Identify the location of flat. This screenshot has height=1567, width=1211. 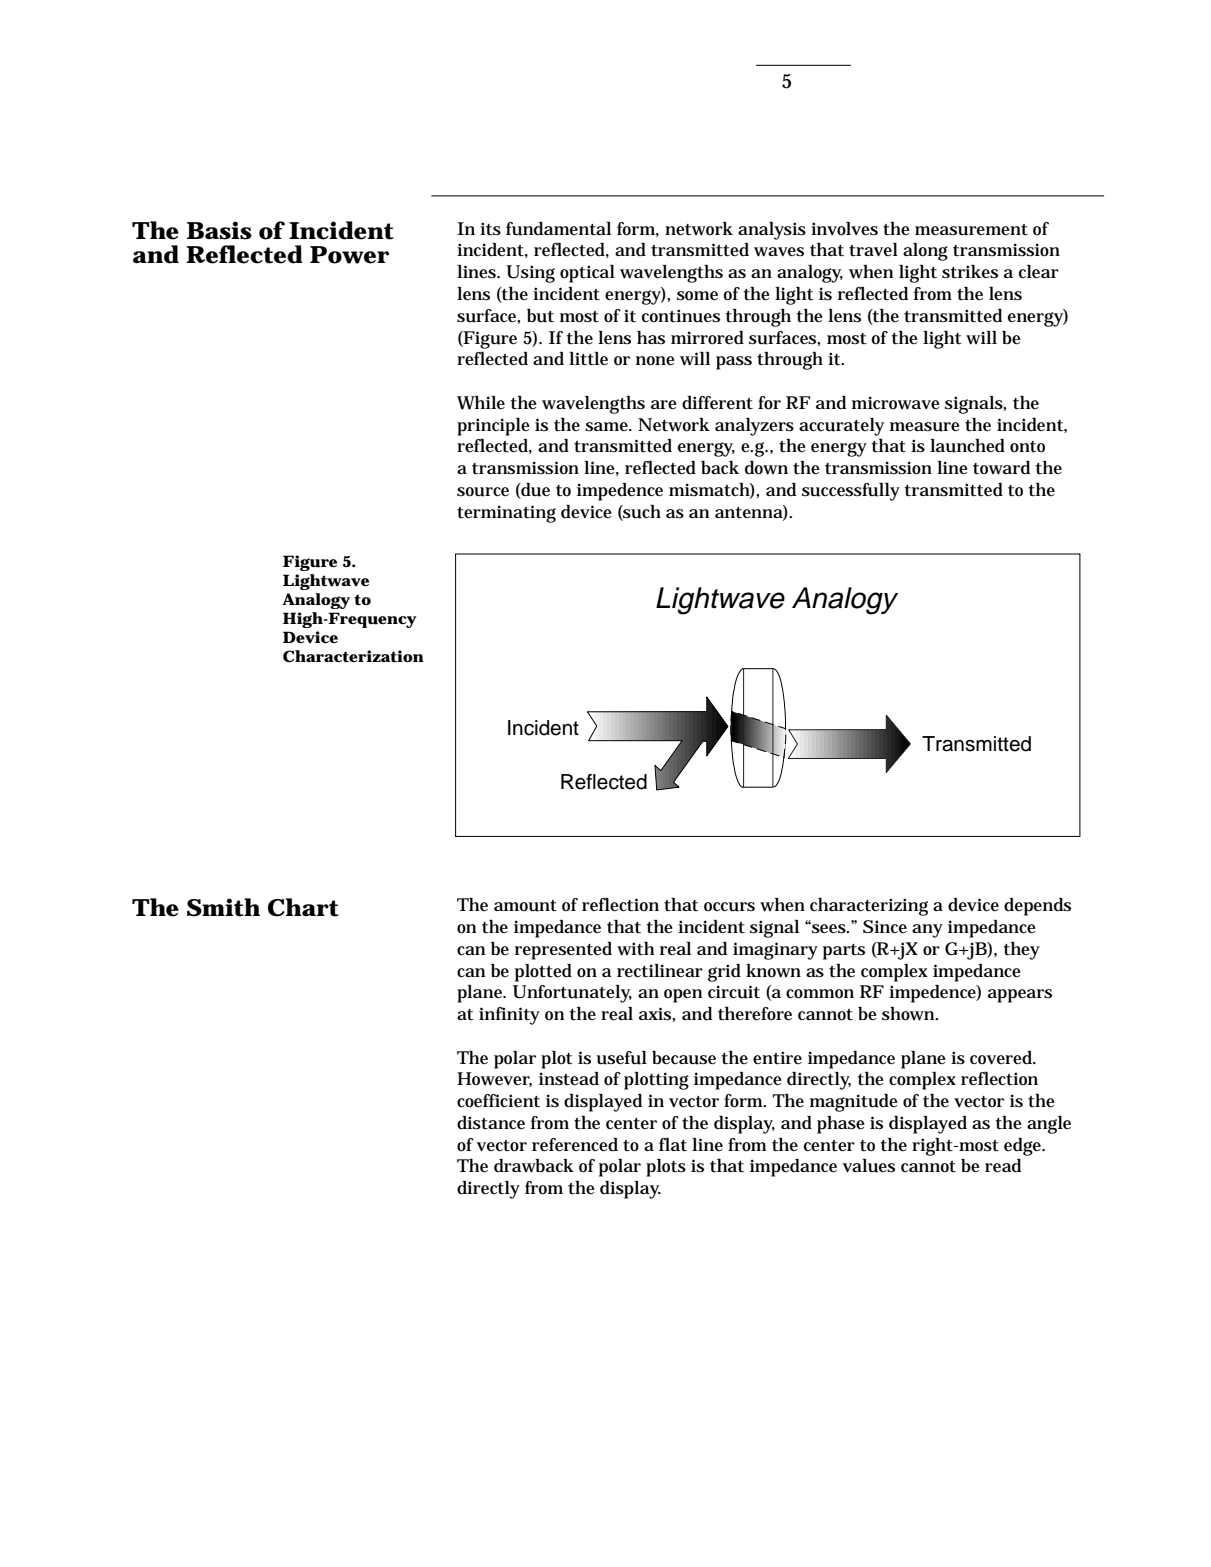
(673, 1145).
